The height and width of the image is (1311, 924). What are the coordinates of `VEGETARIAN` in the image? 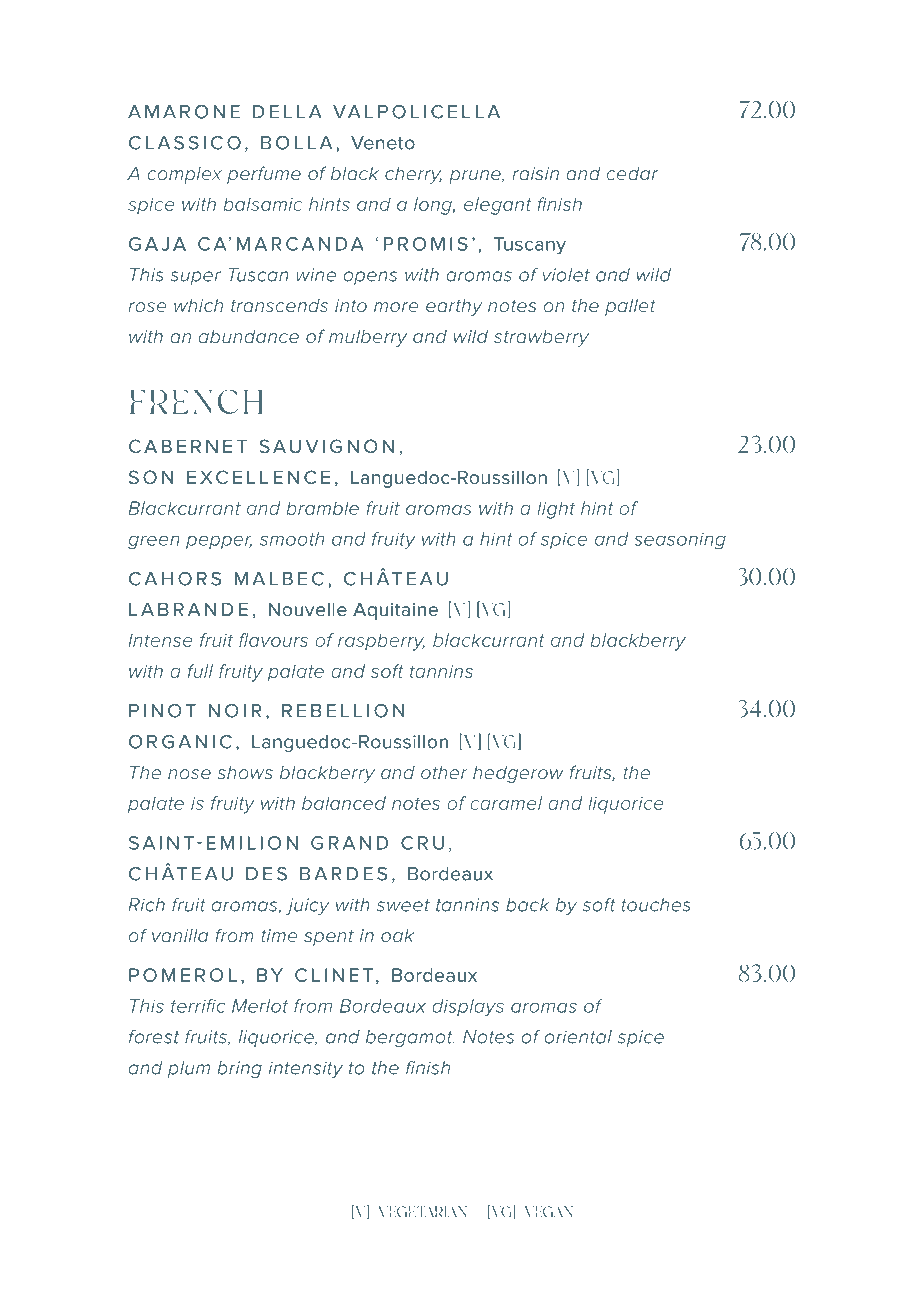 It's located at (423, 1212).
